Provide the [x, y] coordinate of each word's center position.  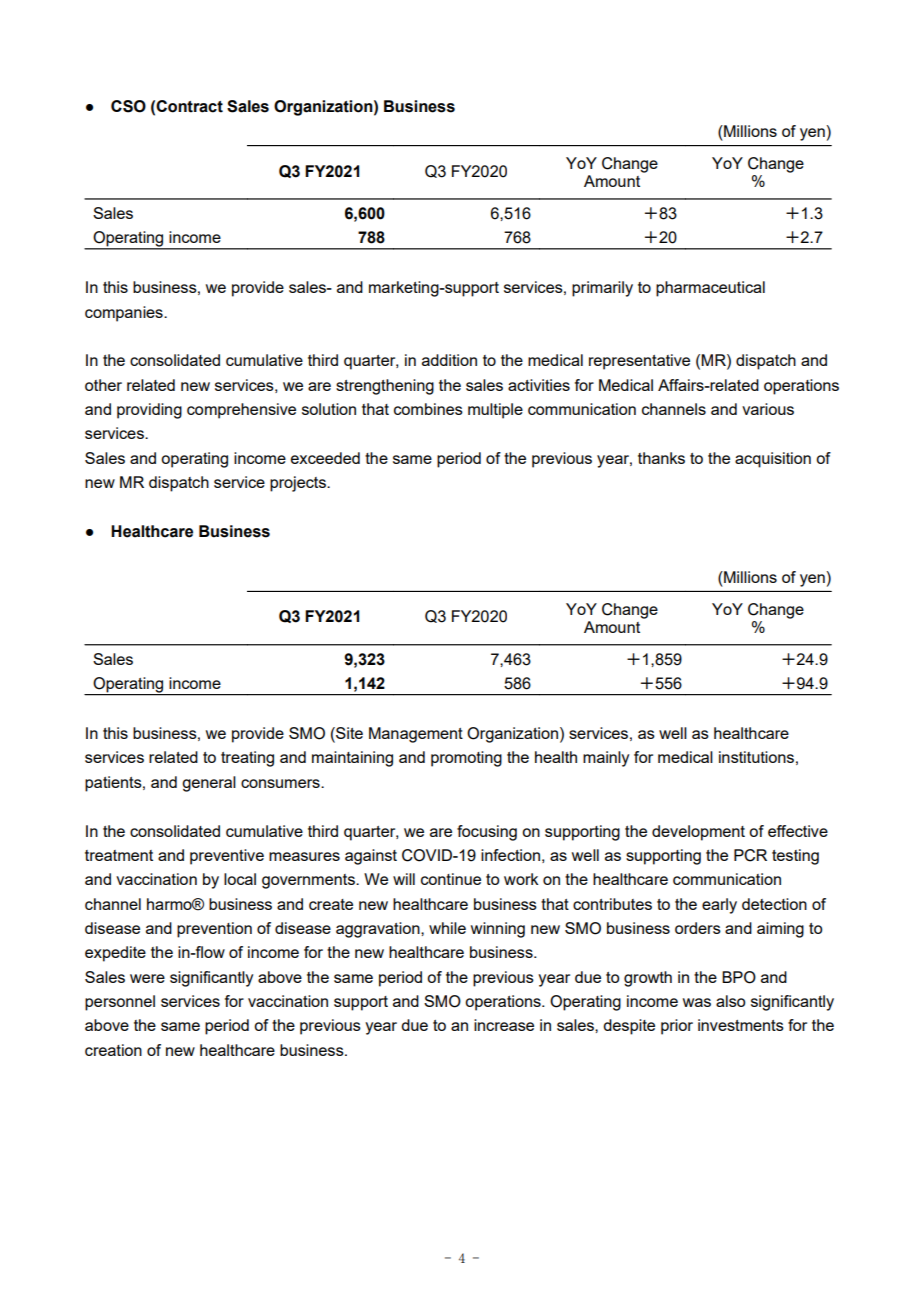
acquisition [773, 460]
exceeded [325, 458]
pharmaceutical [710, 289]
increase [504, 1025]
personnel [120, 1003]
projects [299, 484]
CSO [128, 106]
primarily [602, 289]
